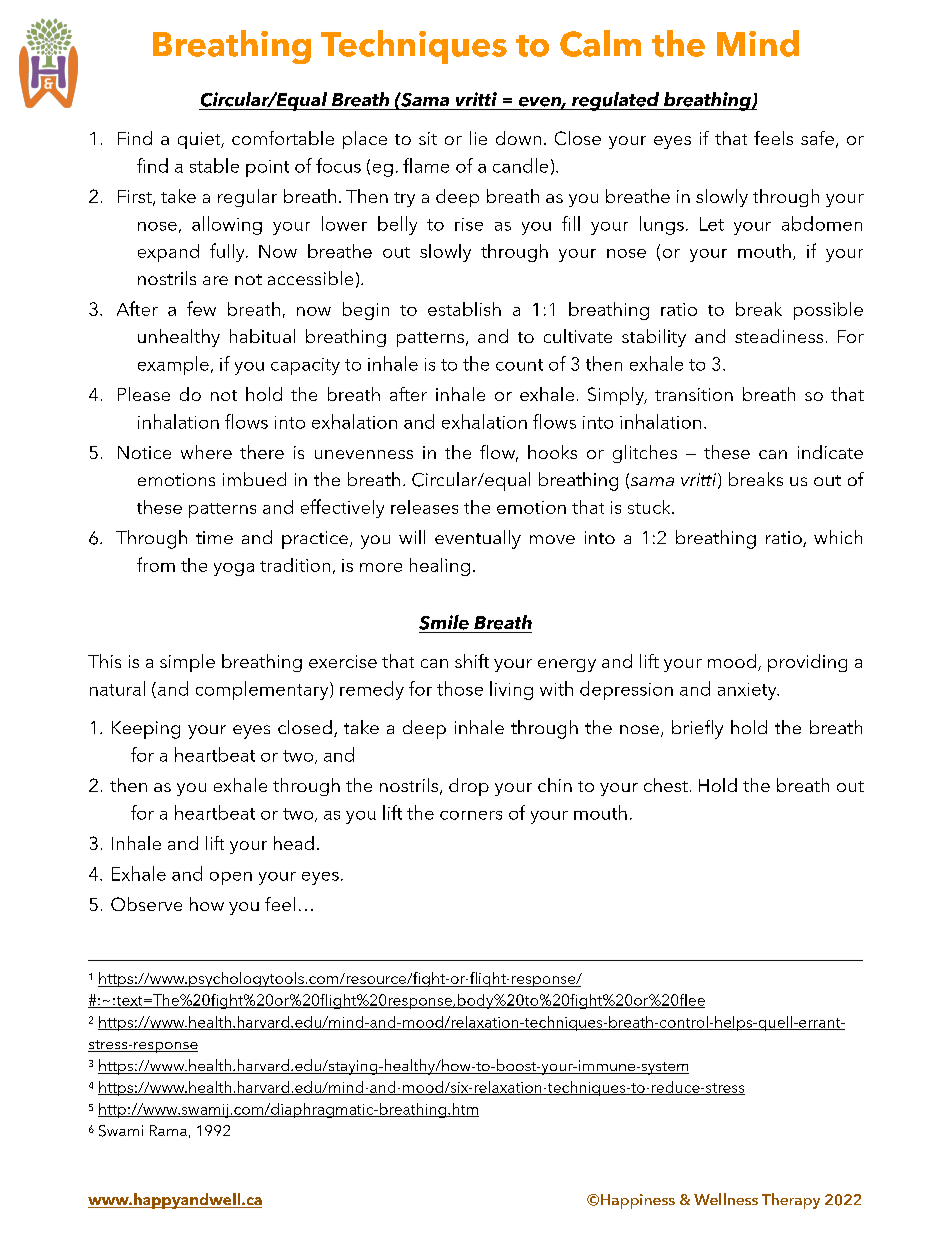 Image resolution: width=952 pixels, height=1233 pixels. Describe the element at coordinates (444, 622) in the screenshot. I see `Smile` at that location.
